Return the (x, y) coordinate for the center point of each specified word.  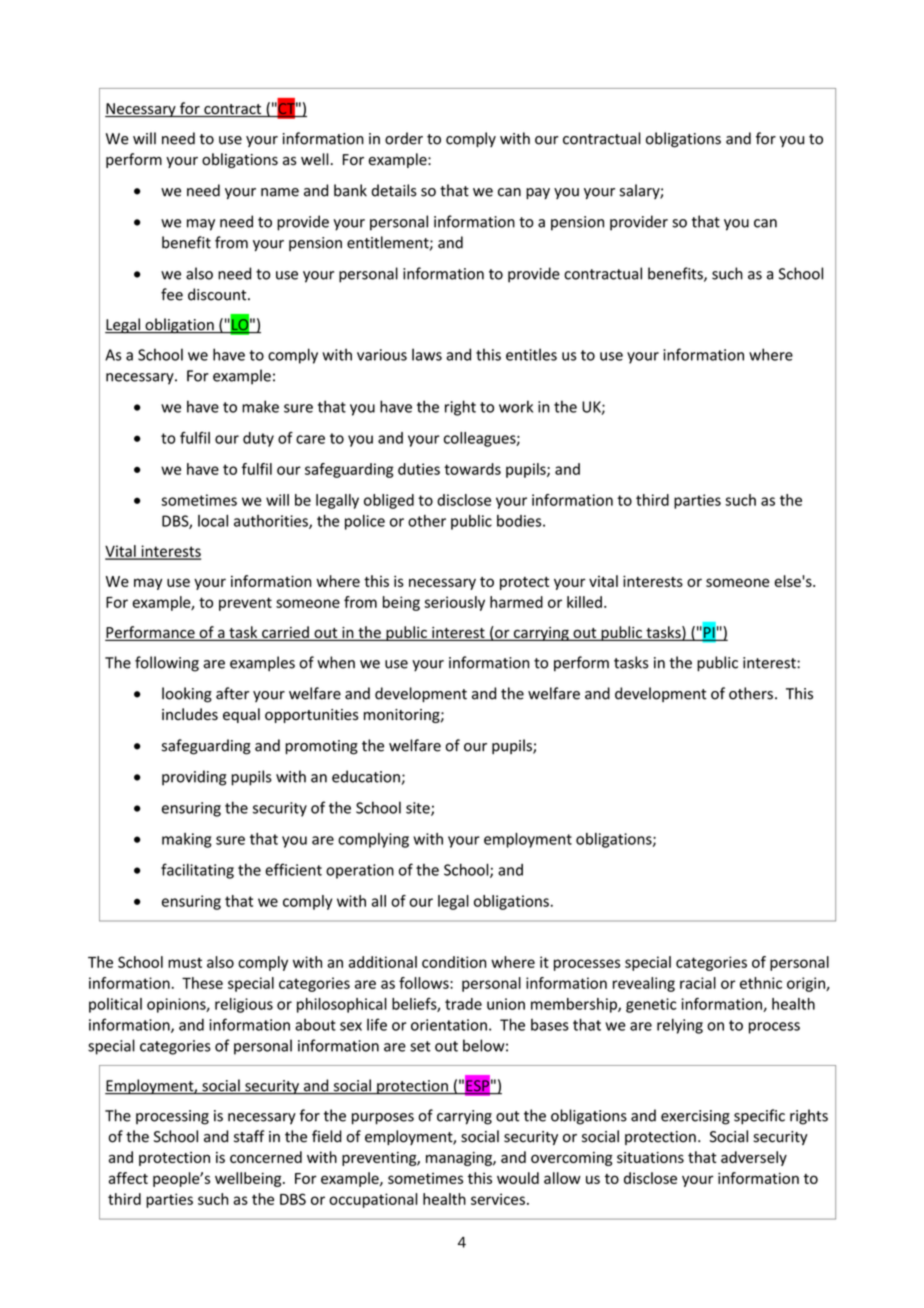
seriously (454, 603)
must (185, 962)
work (516, 406)
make (260, 406)
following (167, 664)
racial (698, 983)
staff (249, 1136)
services (498, 1199)
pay (538, 193)
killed (584, 602)
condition (454, 962)
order (404, 138)
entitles (531, 354)
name (280, 192)
